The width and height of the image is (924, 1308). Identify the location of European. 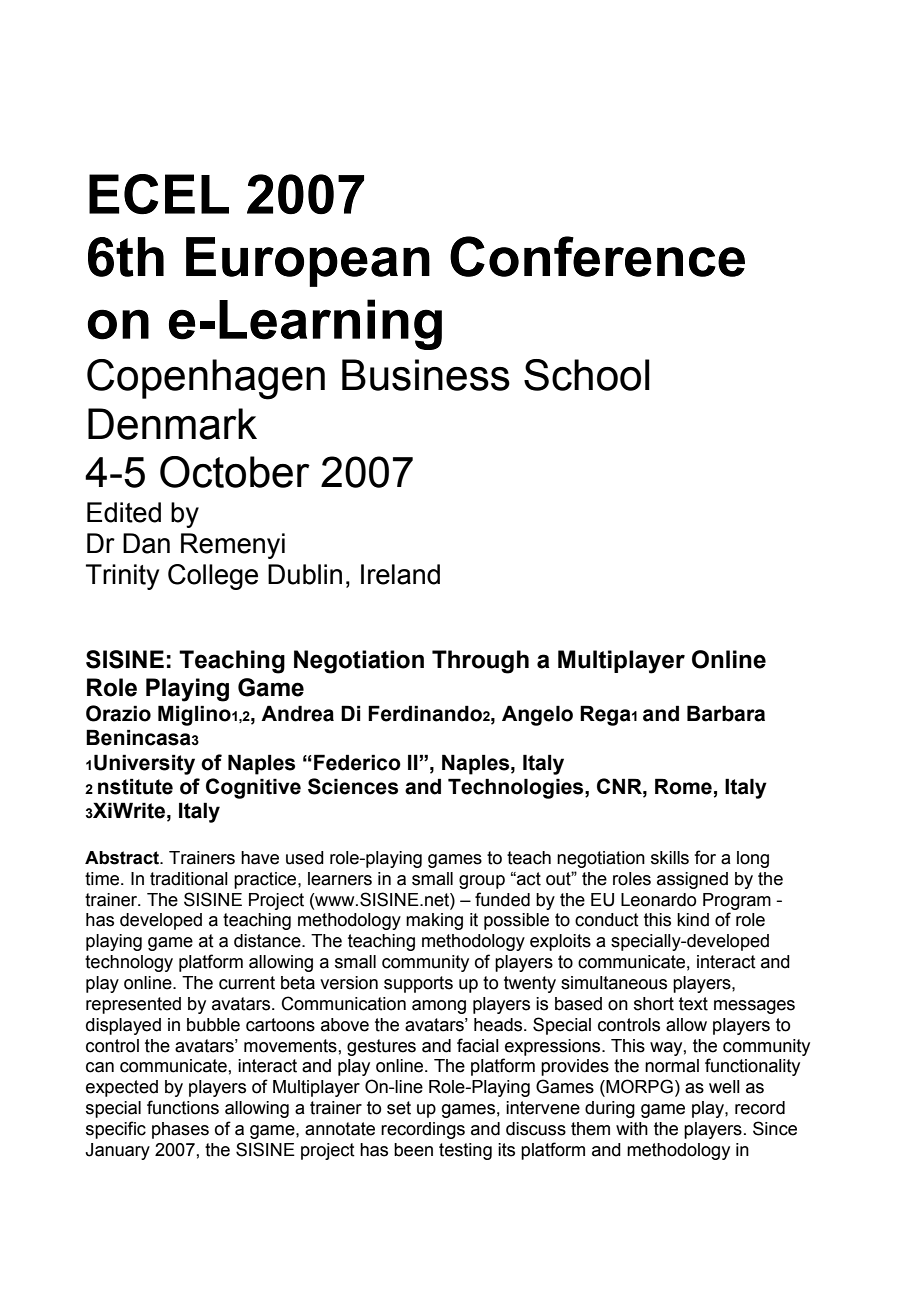
(308, 262).
